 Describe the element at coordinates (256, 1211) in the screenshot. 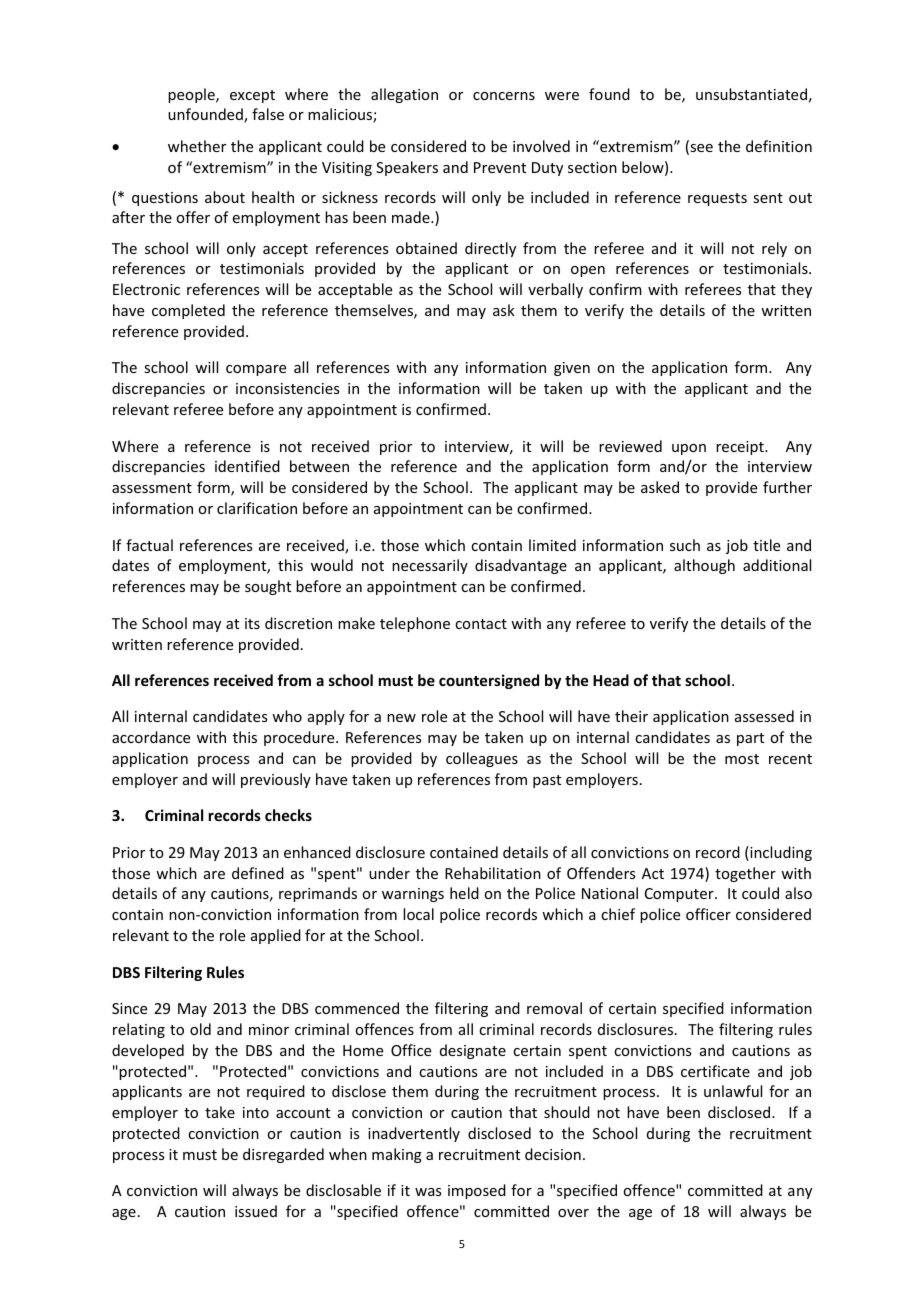

I see `issued` at that location.
